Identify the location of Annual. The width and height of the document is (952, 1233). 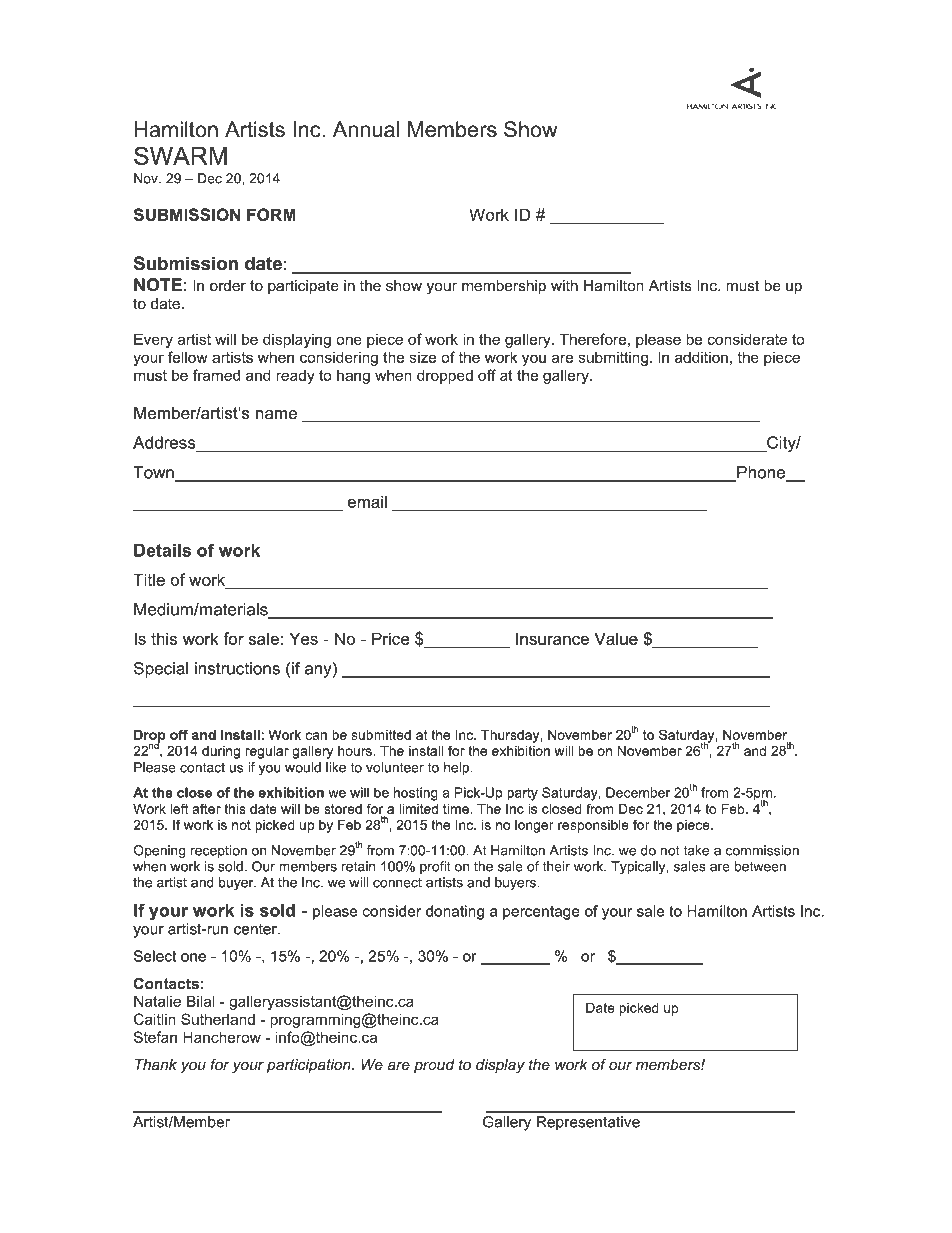
(366, 129).
